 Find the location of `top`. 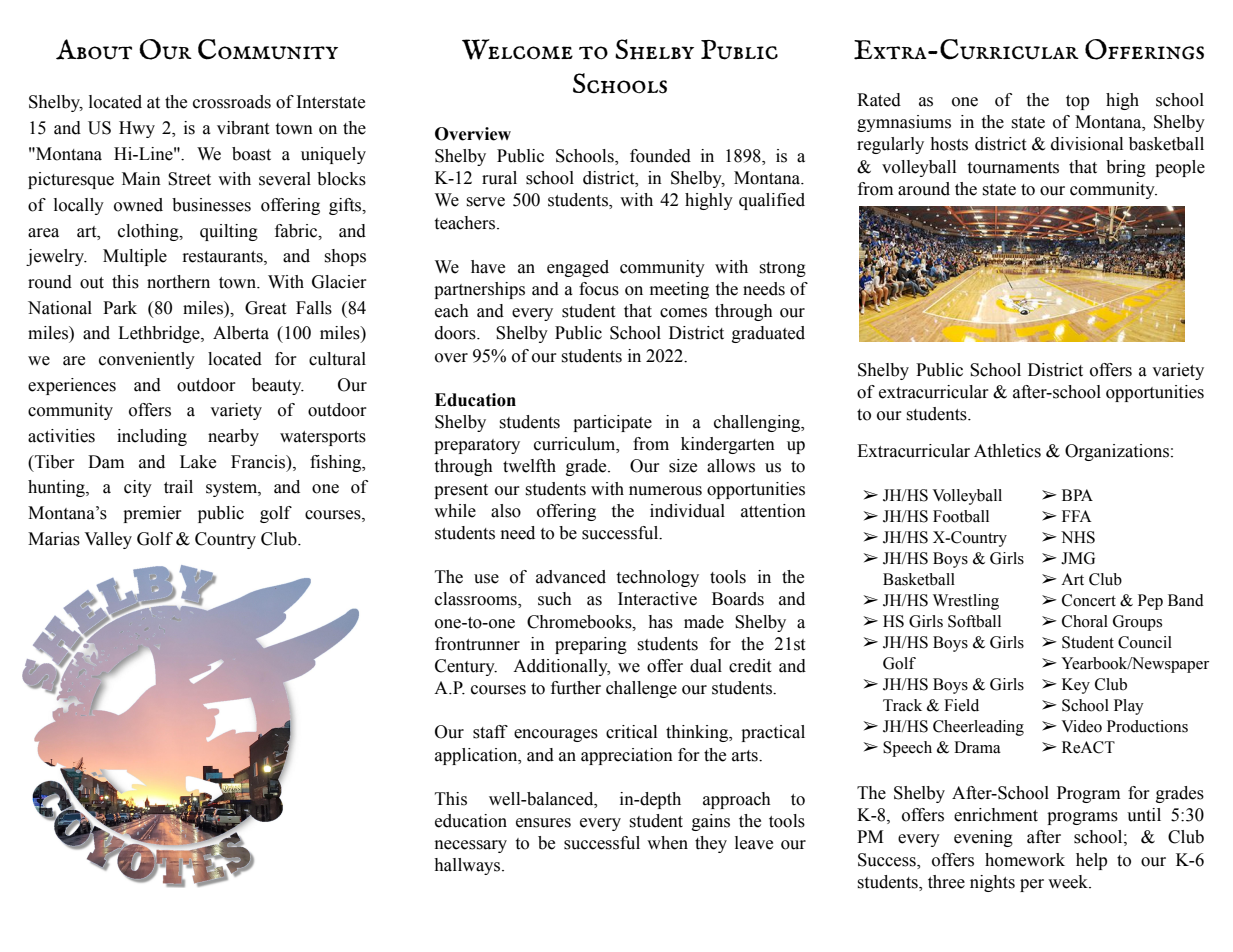

top is located at coordinates (1077, 102).
